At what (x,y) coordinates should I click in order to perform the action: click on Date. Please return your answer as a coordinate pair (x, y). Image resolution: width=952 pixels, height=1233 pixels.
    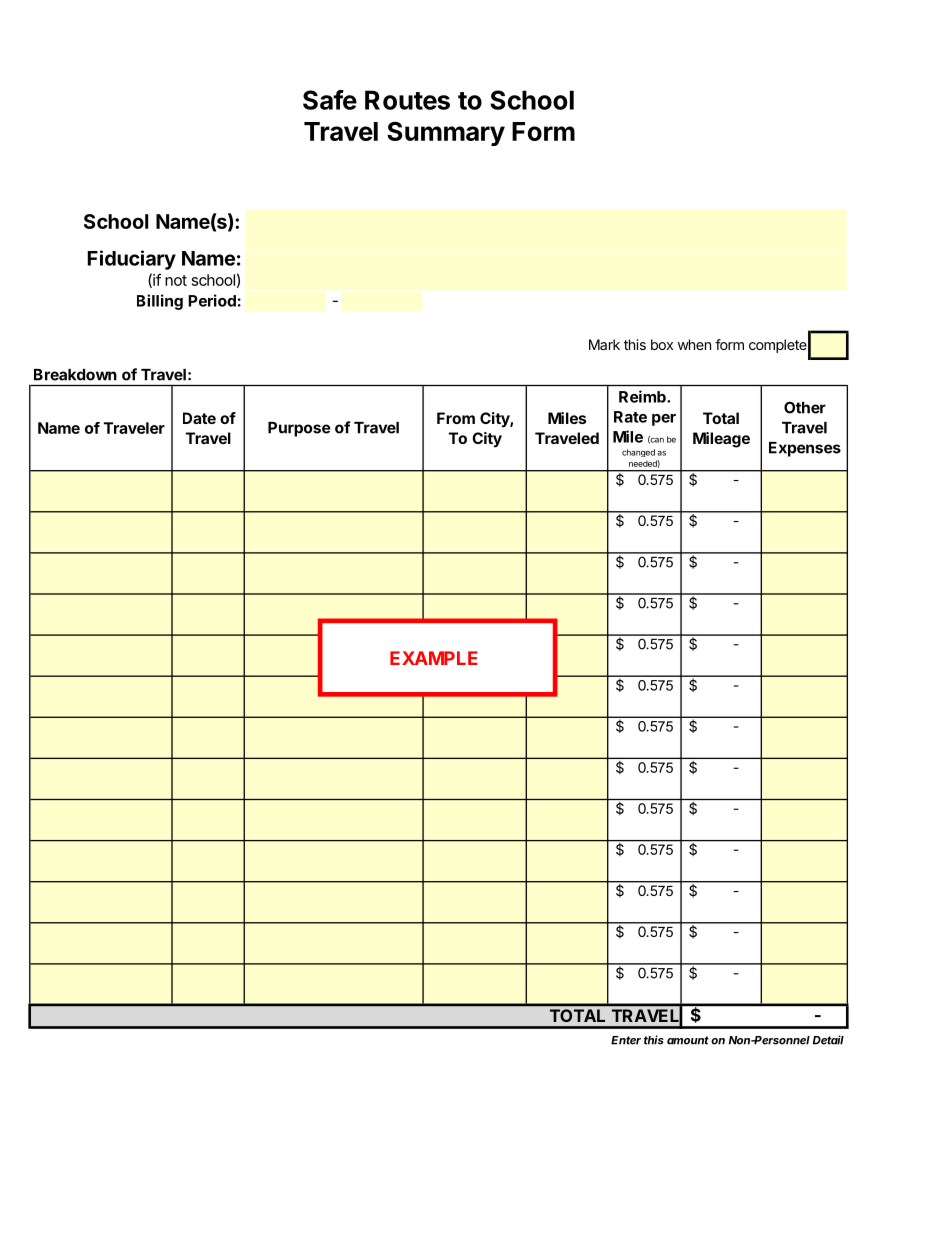
    Looking at the image, I should click on (199, 418).
